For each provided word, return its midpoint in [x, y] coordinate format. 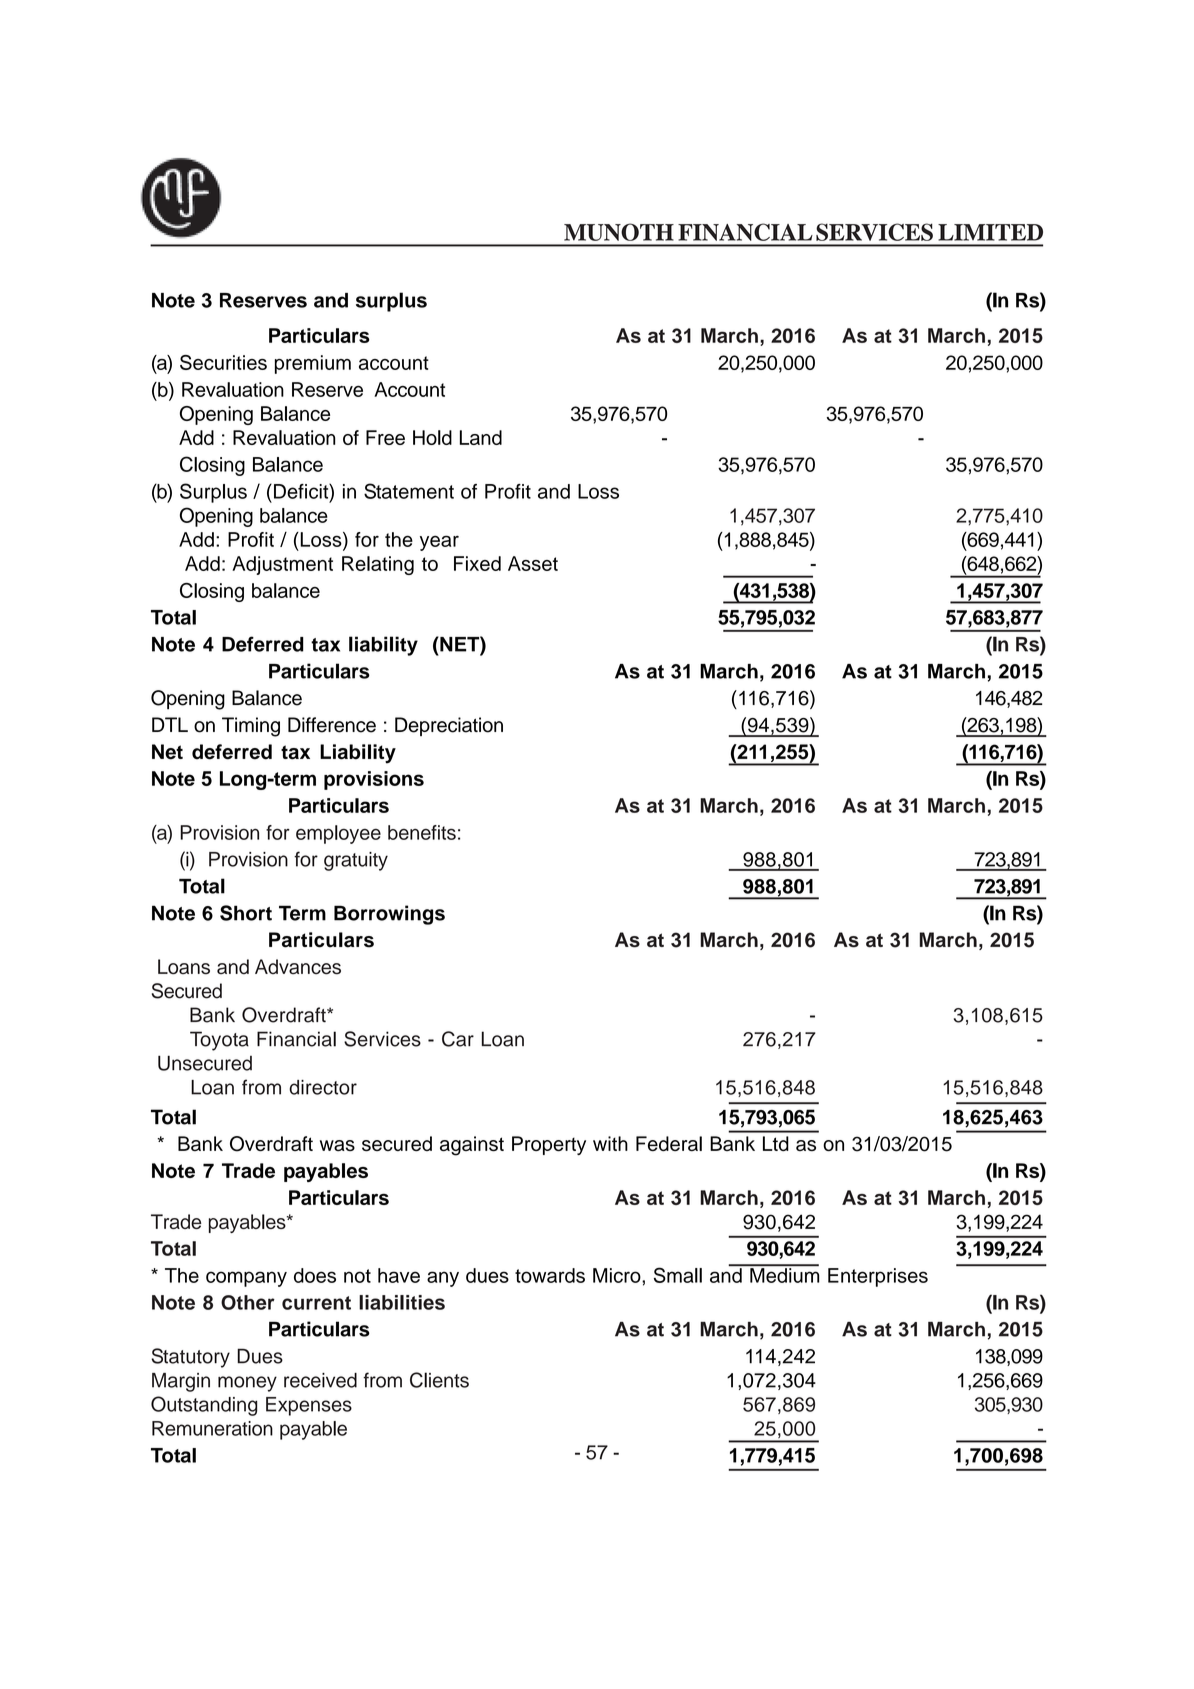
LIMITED [990, 232]
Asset [533, 563]
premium [313, 364]
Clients [439, 1380]
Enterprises [878, 1277]
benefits [422, 832]
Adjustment [282, 565]
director [323, 1087]
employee [338, 834]
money [247, 1384]
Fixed [477, 563]
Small [678, 1275]
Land [481, 437]
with [610, 1143]
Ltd [776, 1143]
